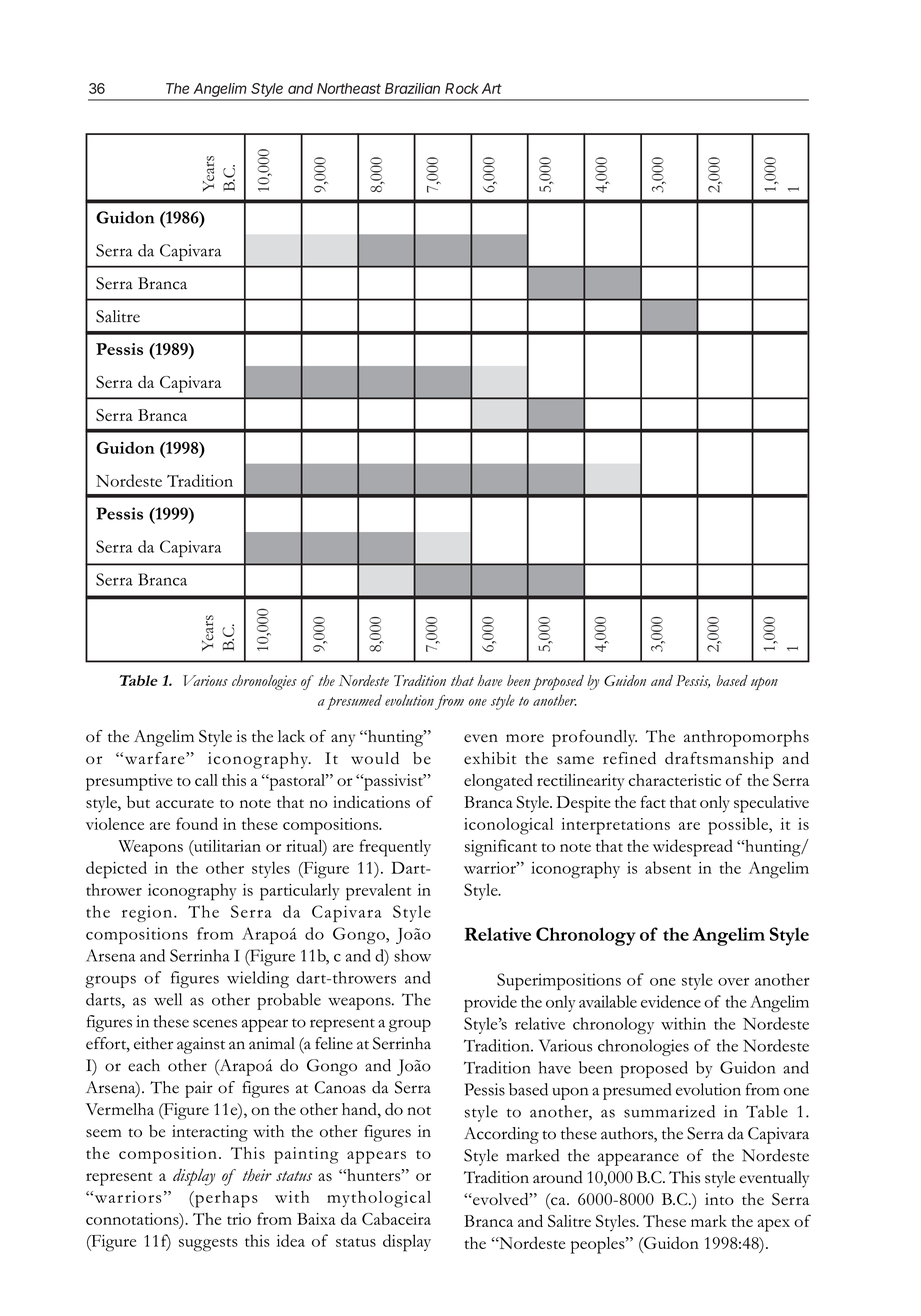 Image resolution: width=921 pixels, height=1316 pixels. Describe the element at coordinates (185, 803) in the screenshot. I see `accurate` at that location.
